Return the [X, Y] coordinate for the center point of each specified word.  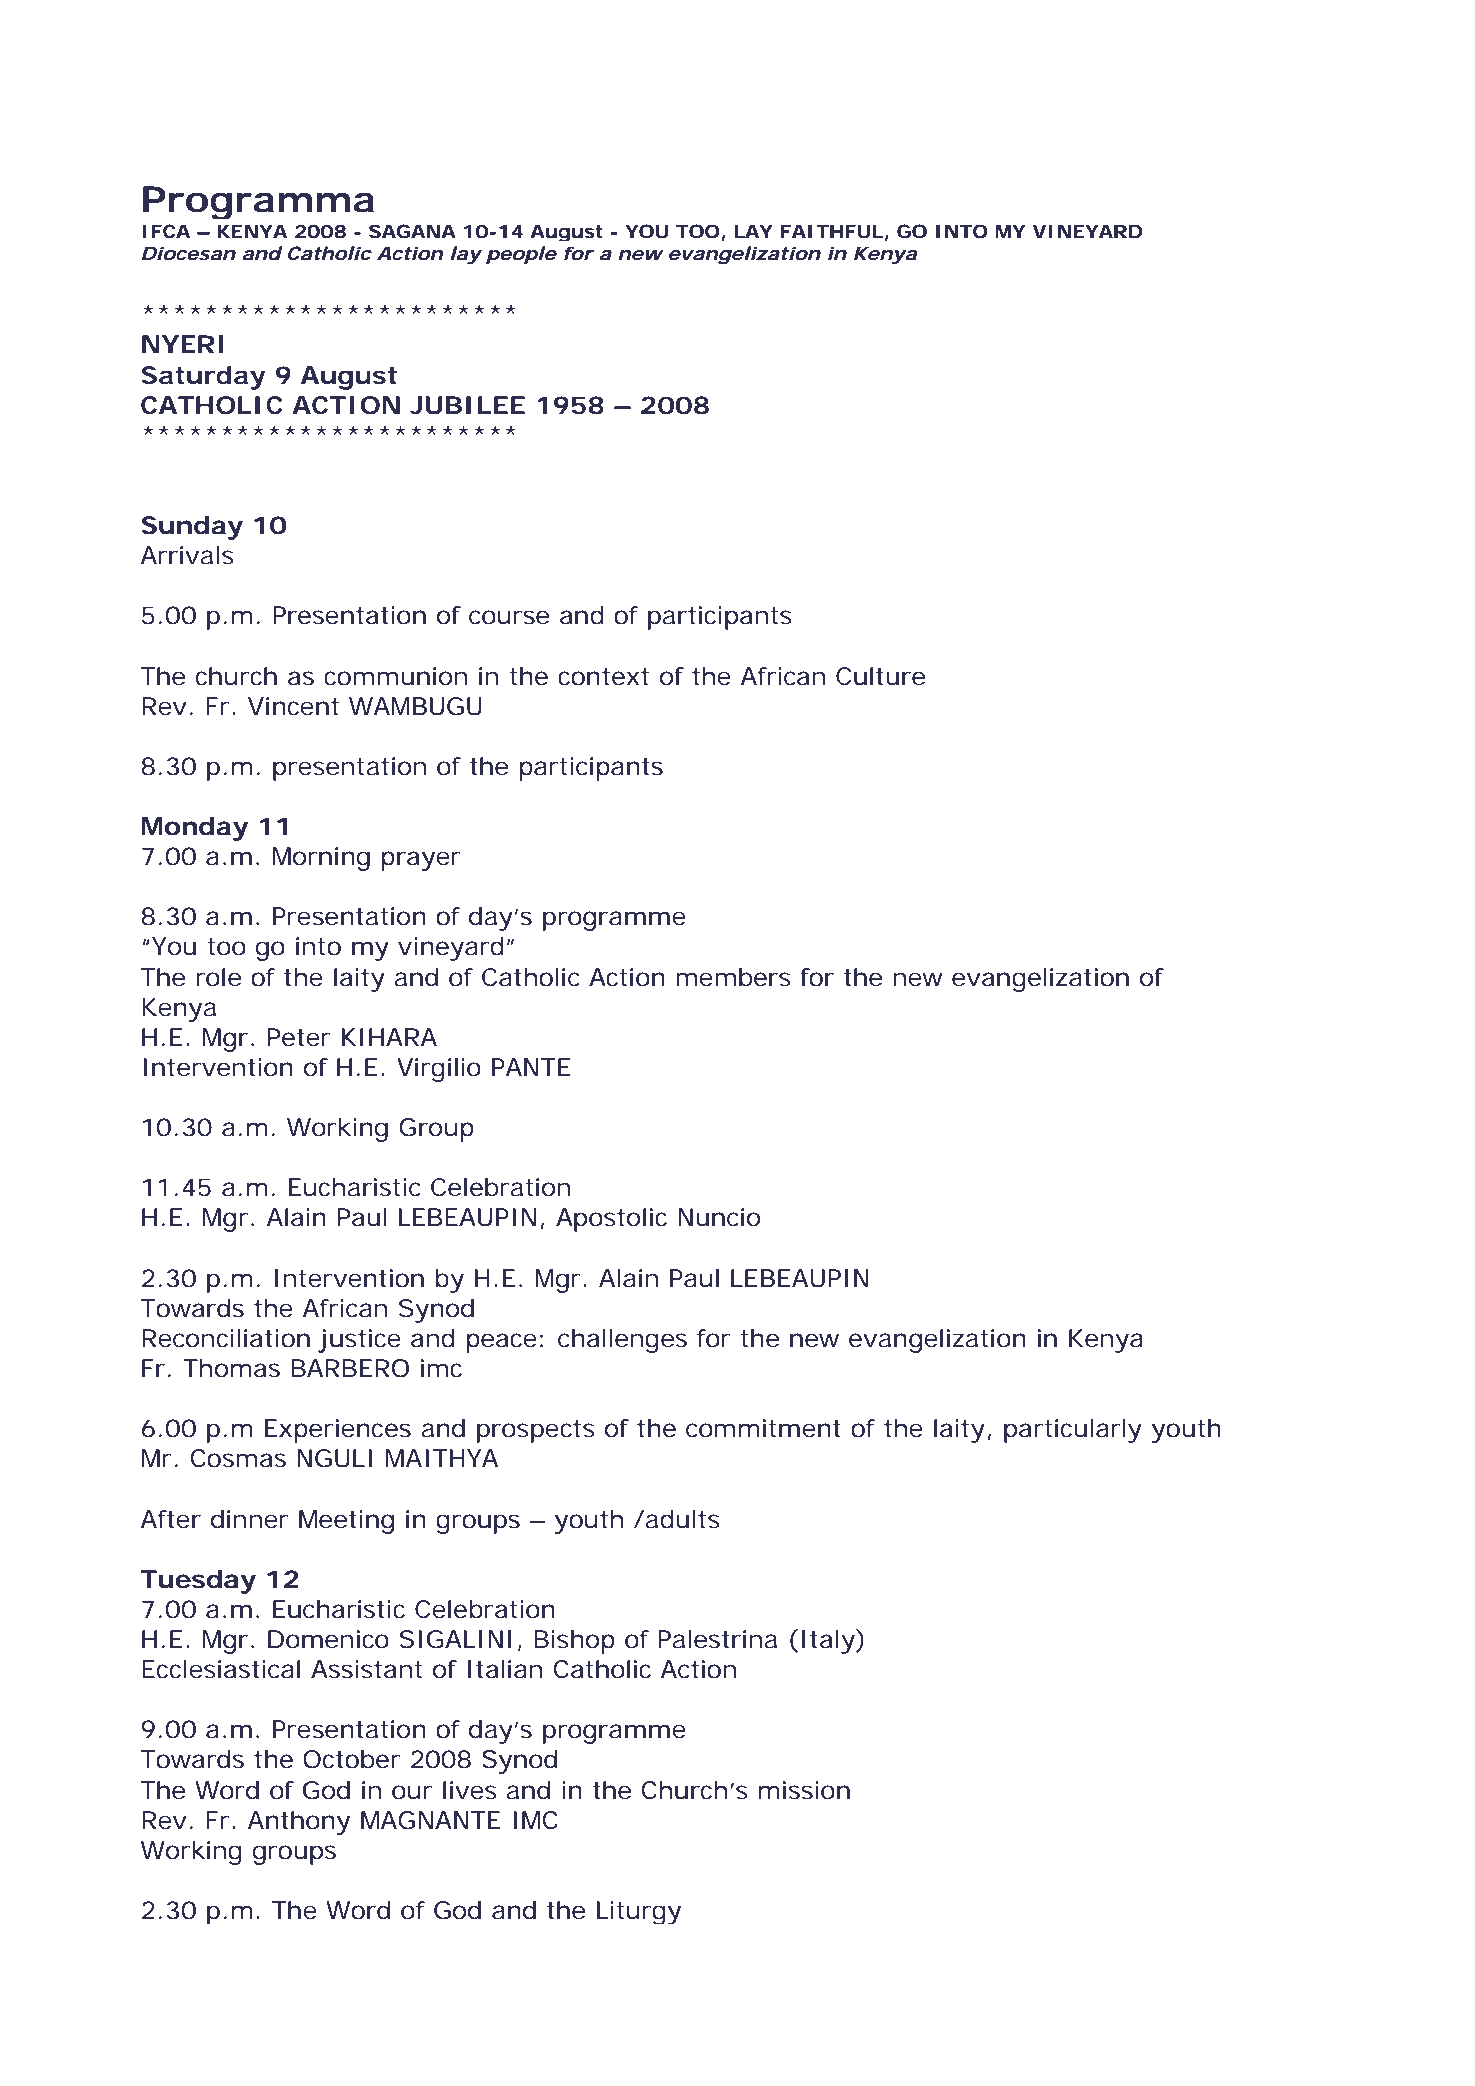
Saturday [203, 378]
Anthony [299, 1823]
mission [804, 1790]
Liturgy [639, 1912]
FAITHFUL [832, 231]
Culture [880, 676]
